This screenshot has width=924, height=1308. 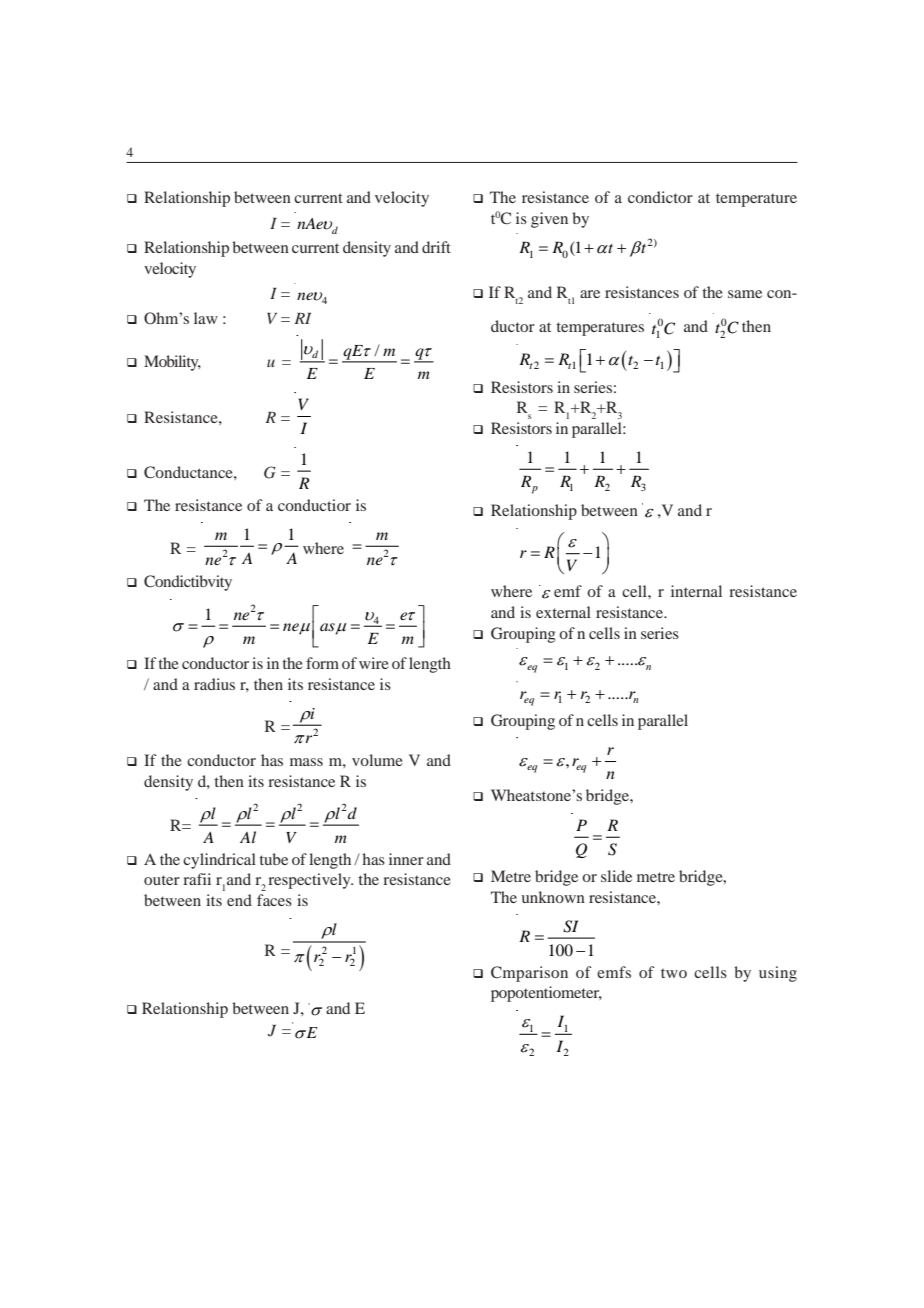 I want to click on volume, so click(x=377, y=760).
